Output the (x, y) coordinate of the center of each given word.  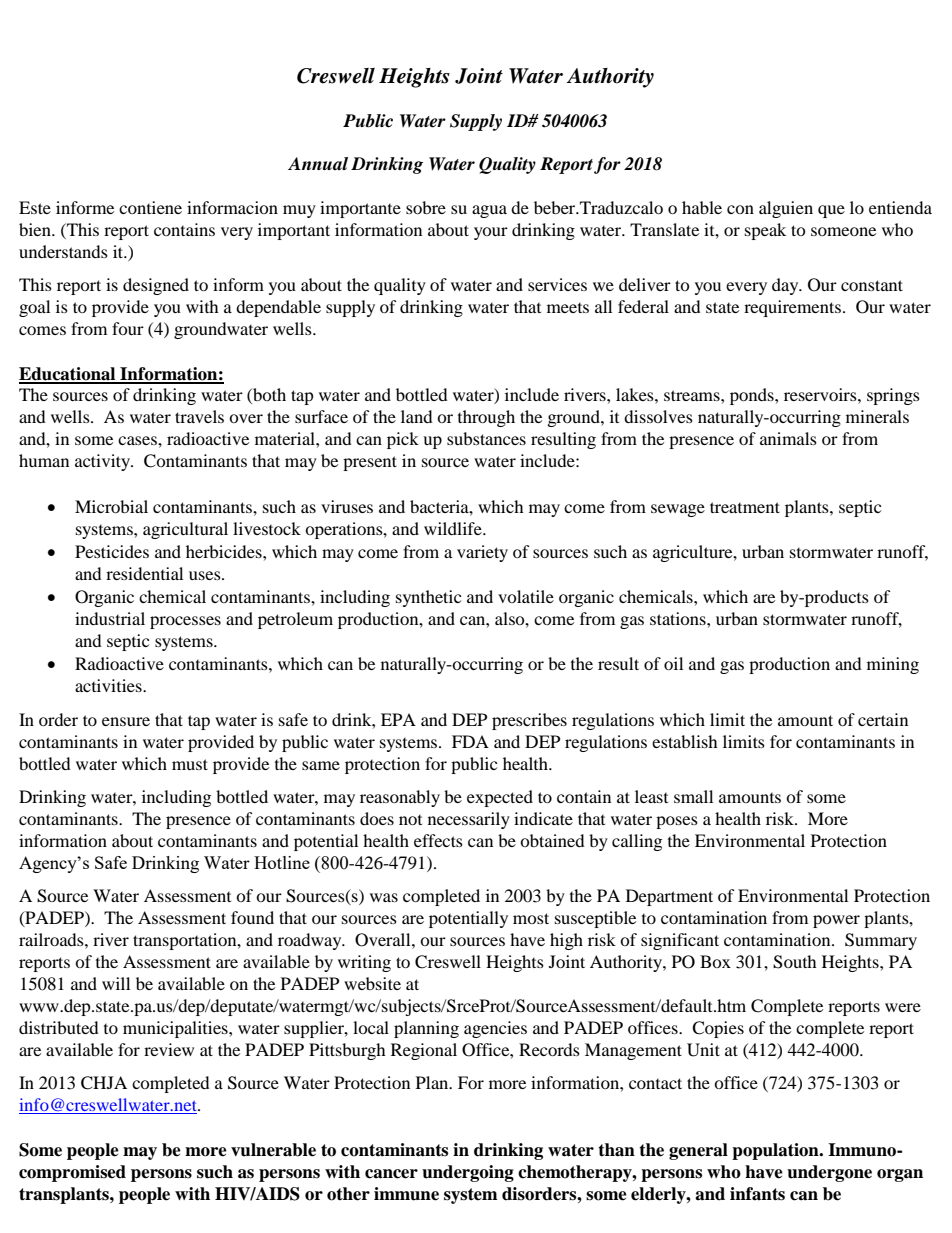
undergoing (468, 1173)
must (190, 764)
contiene (150, 207)
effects (438, 840)
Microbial (111, 506)
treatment (745, 507)
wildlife (454, 528)
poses (677, 822)
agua (489, 211)
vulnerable (273, 1150)
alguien (786, 209)
